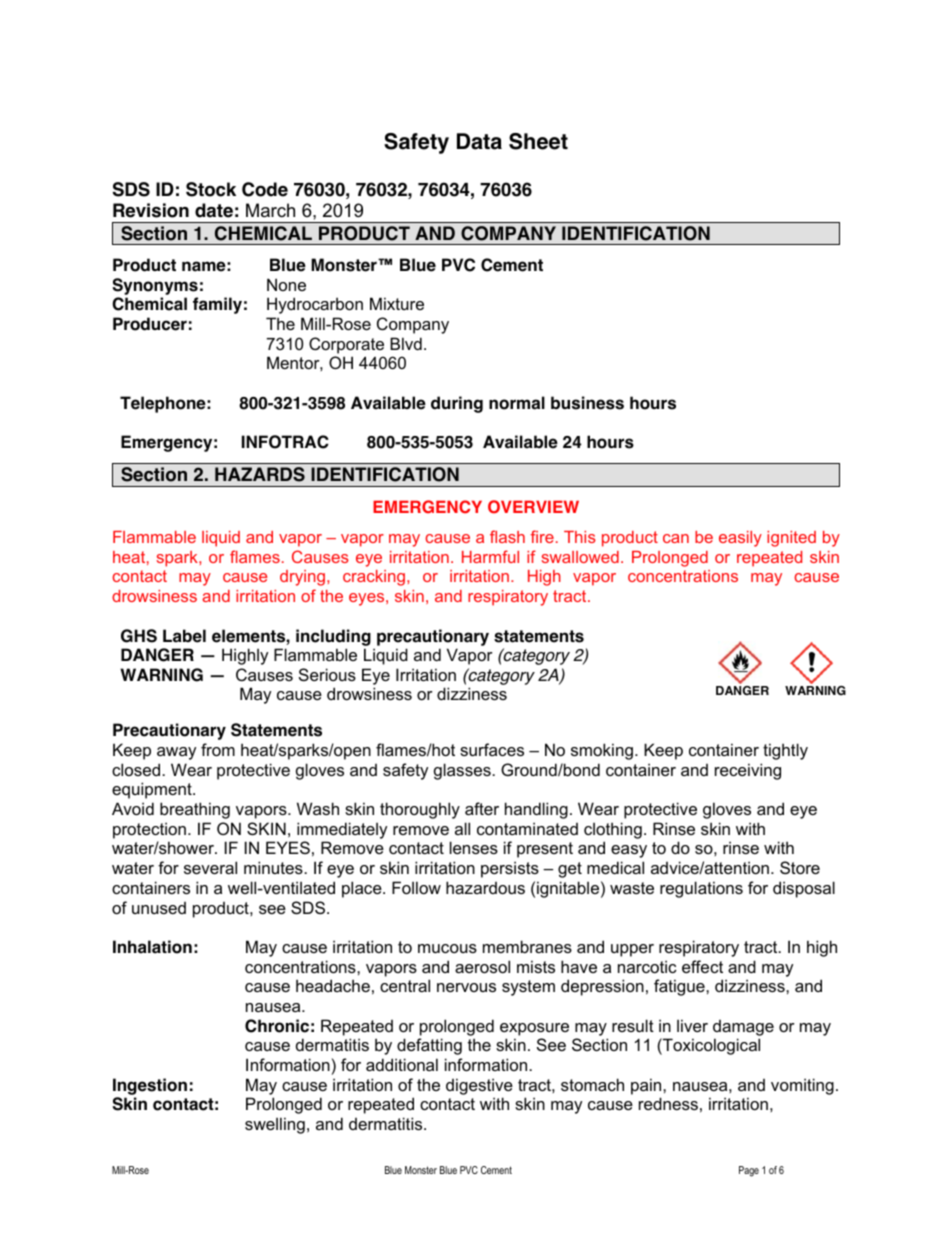 Image resolution: width=952 pixels, height=1233 pixels. Describe the element at coordinates (492, 749) in the screenshot. I see `surfaces` at that location.
